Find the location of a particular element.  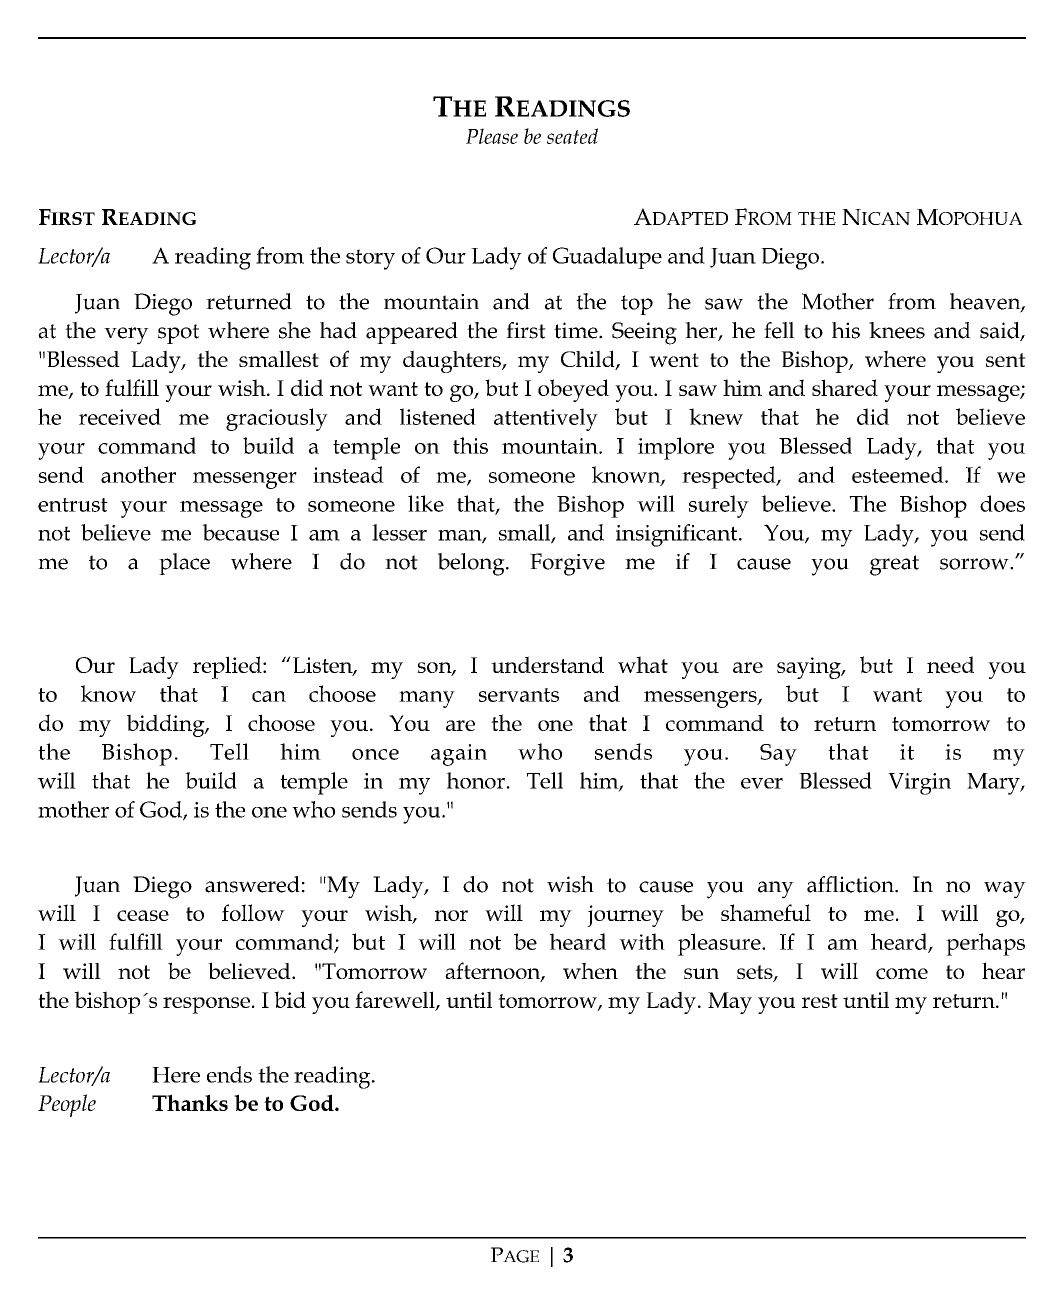

Thanks is located at coordinates (190, 1102).
